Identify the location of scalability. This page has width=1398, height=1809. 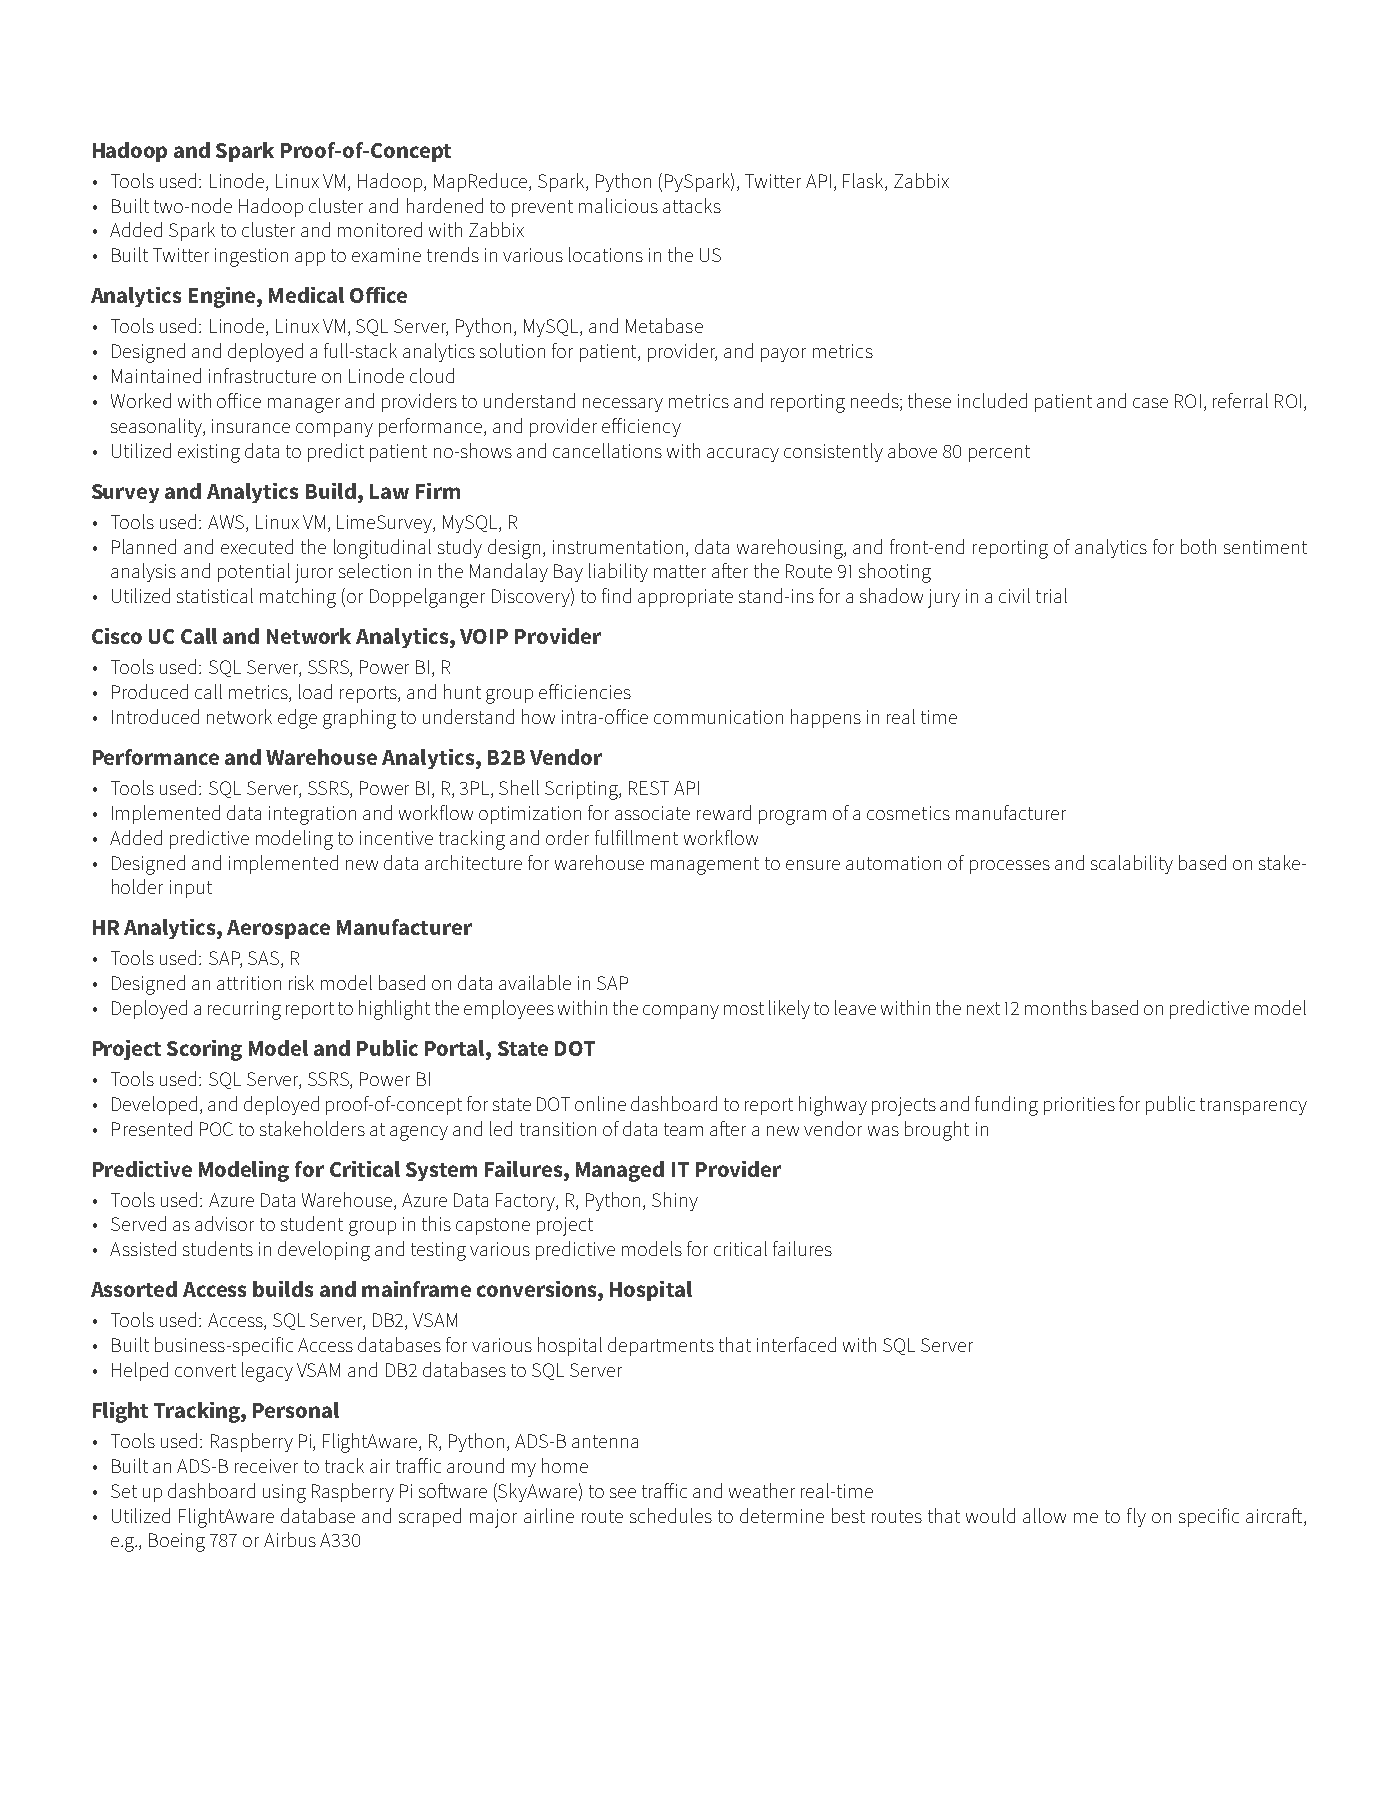
(1132, 864).
